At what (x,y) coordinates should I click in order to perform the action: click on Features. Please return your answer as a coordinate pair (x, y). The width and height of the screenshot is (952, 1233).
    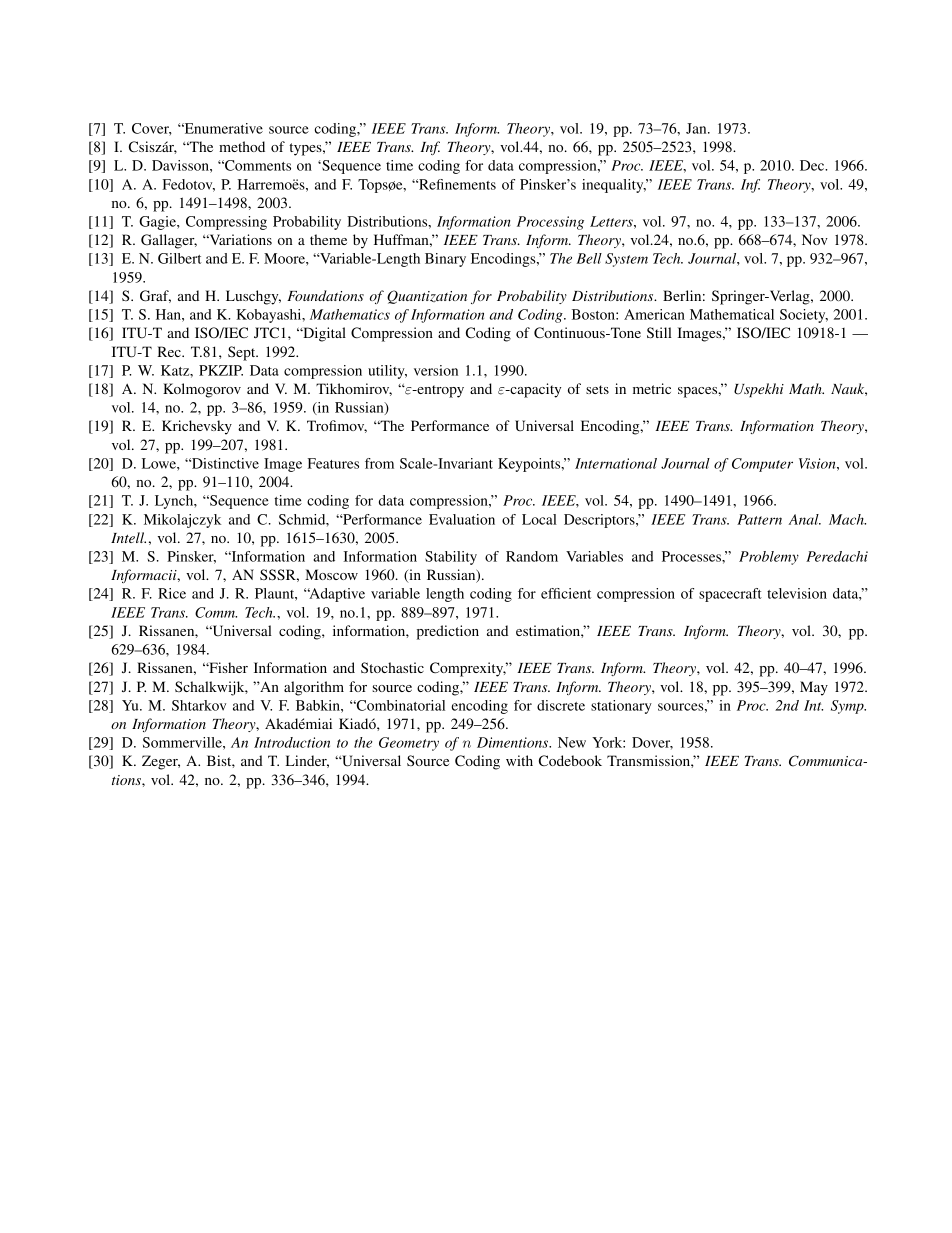
    Looking at the image, I should click on (333, 463).
